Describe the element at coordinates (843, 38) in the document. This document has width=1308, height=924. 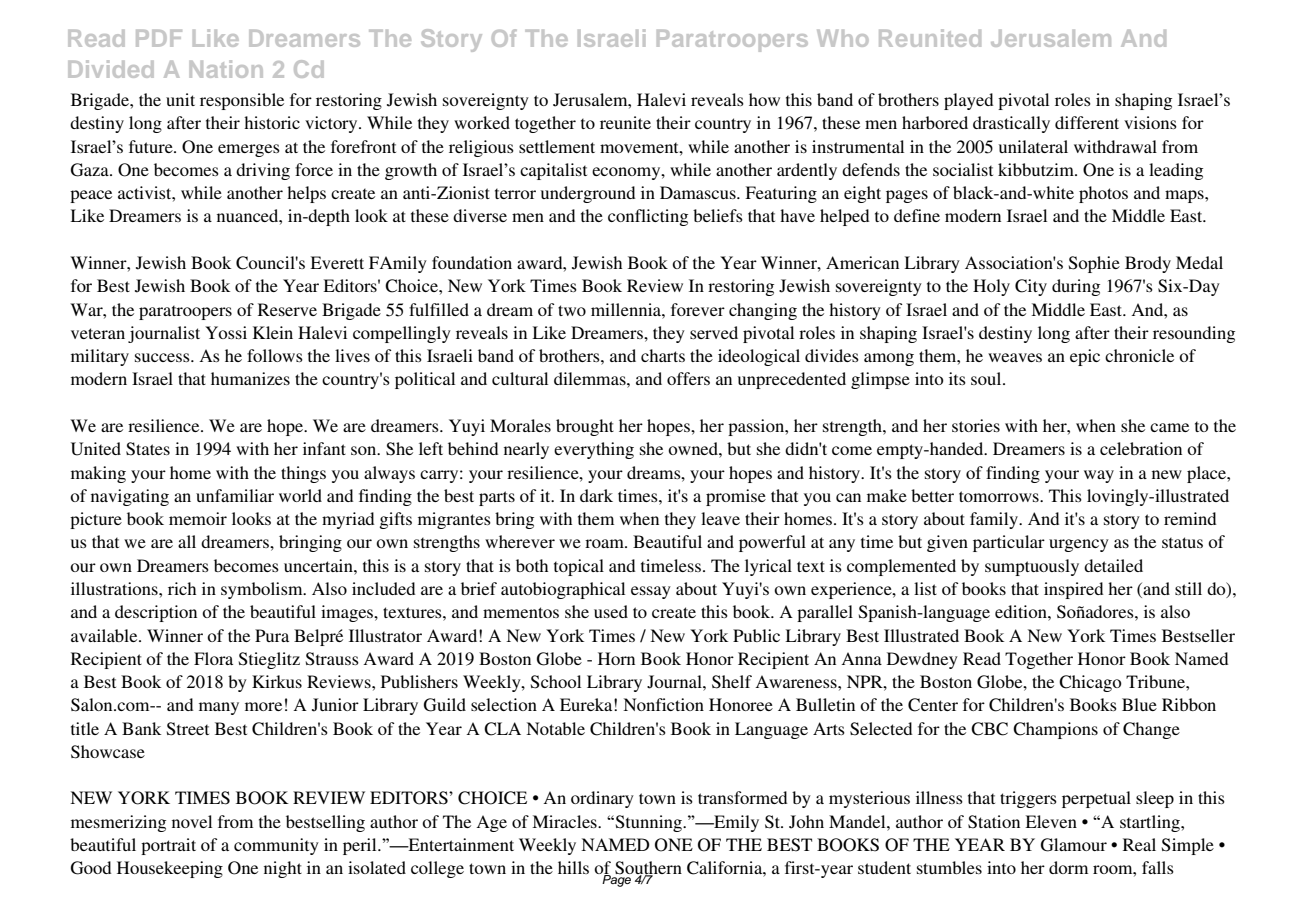
I see `Who` at that location.
